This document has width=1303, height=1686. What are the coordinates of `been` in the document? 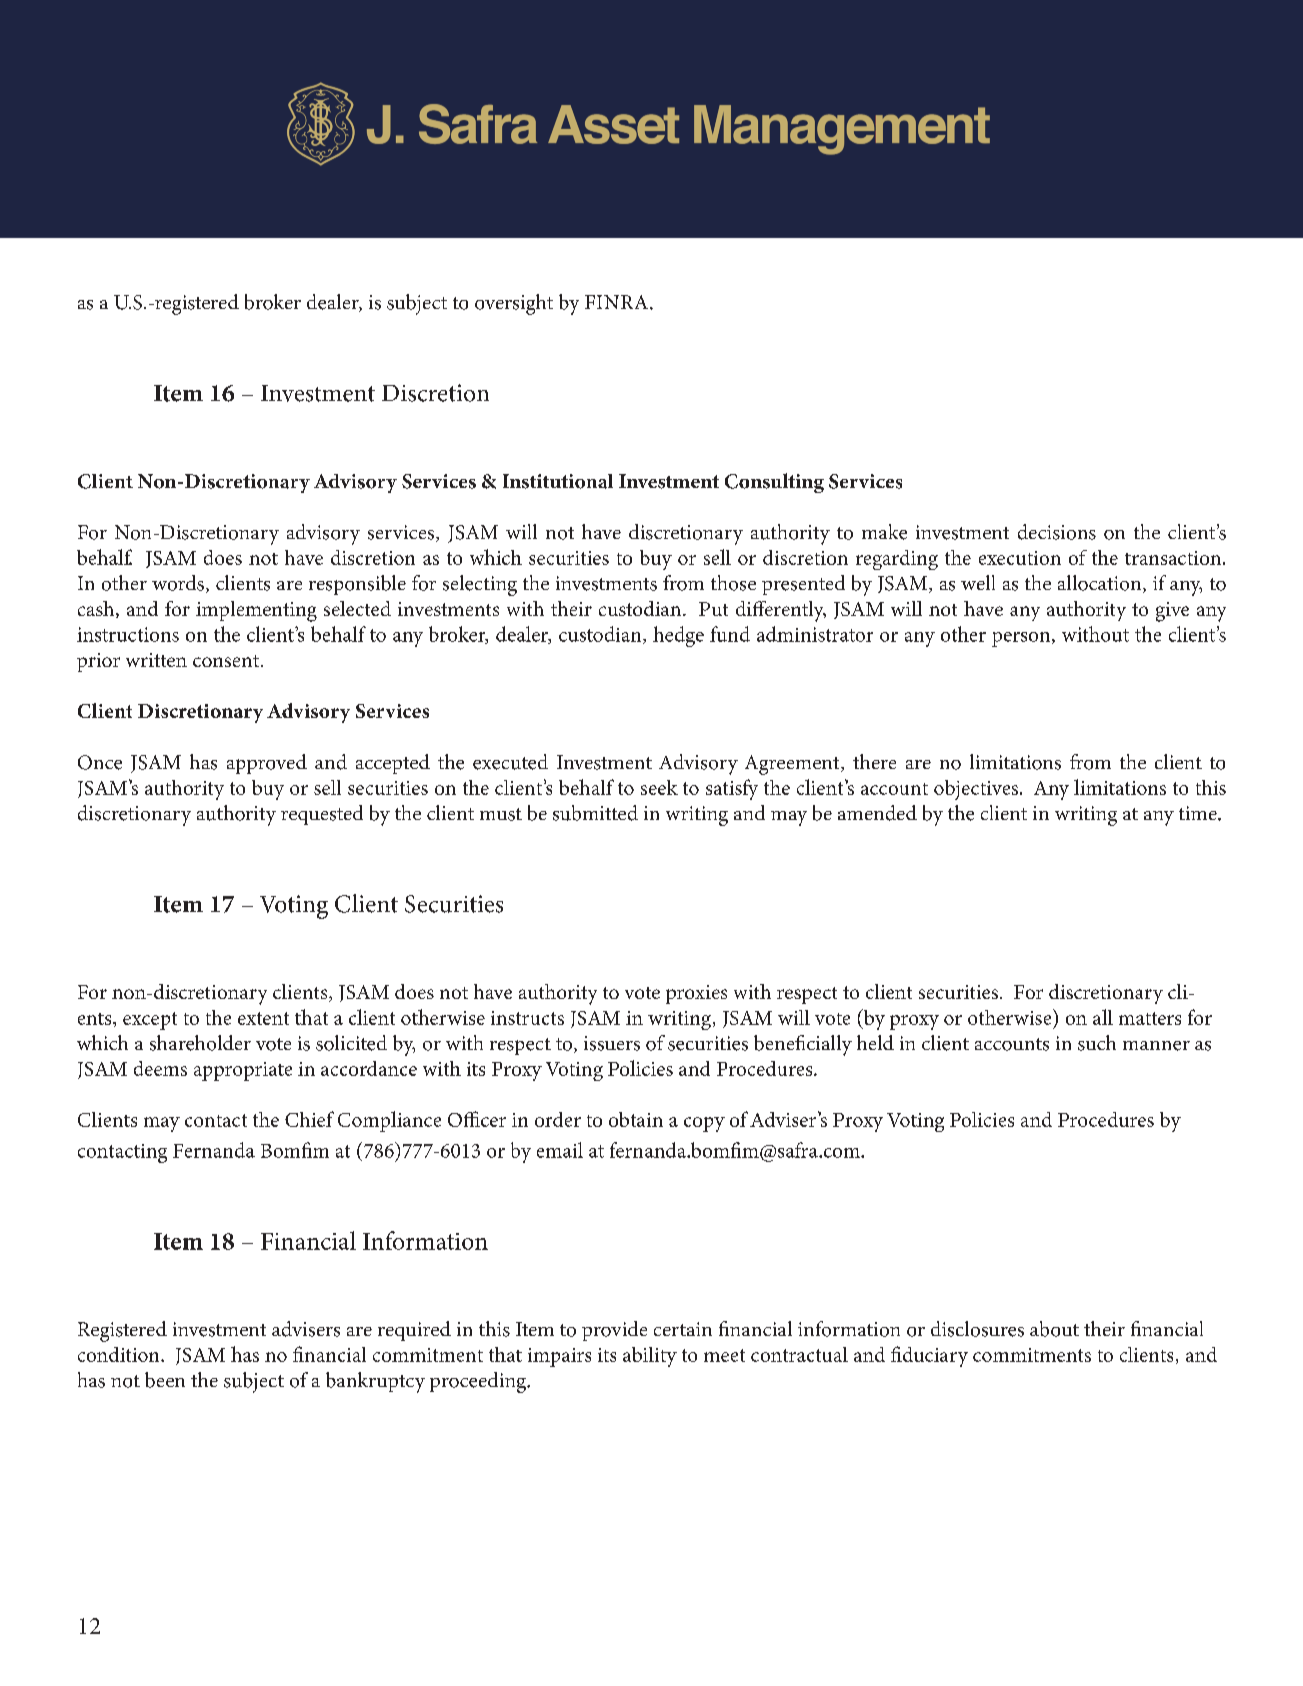 It's located at (165, 1380).
